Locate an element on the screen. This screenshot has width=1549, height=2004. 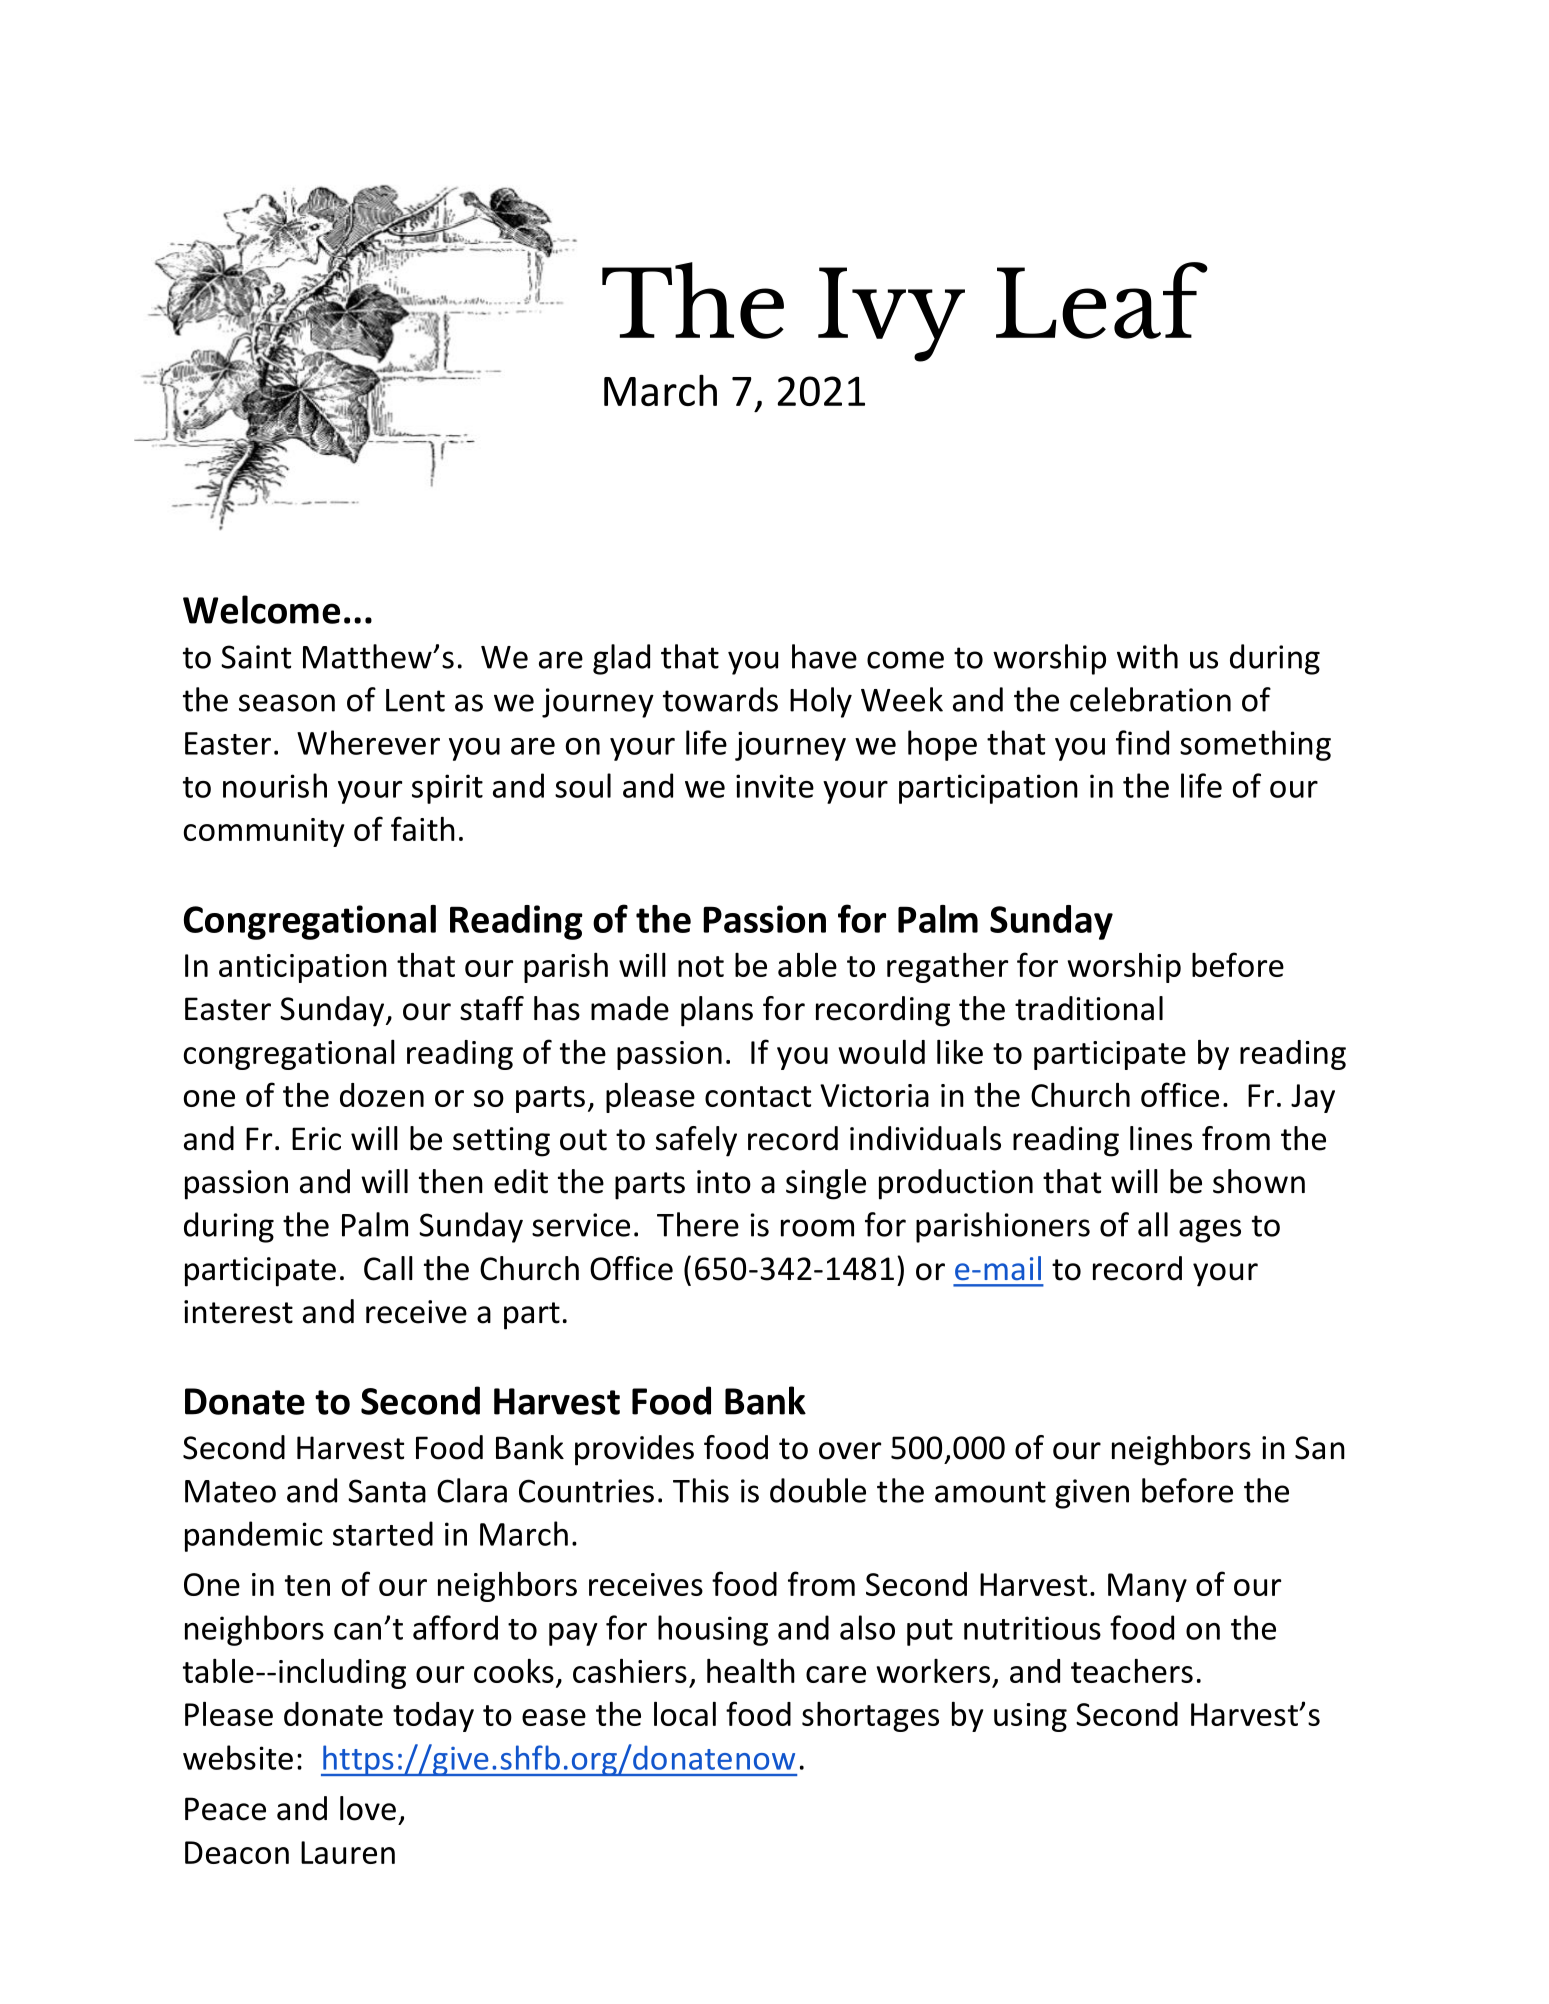
find is located at coordinates (1142, 742).
